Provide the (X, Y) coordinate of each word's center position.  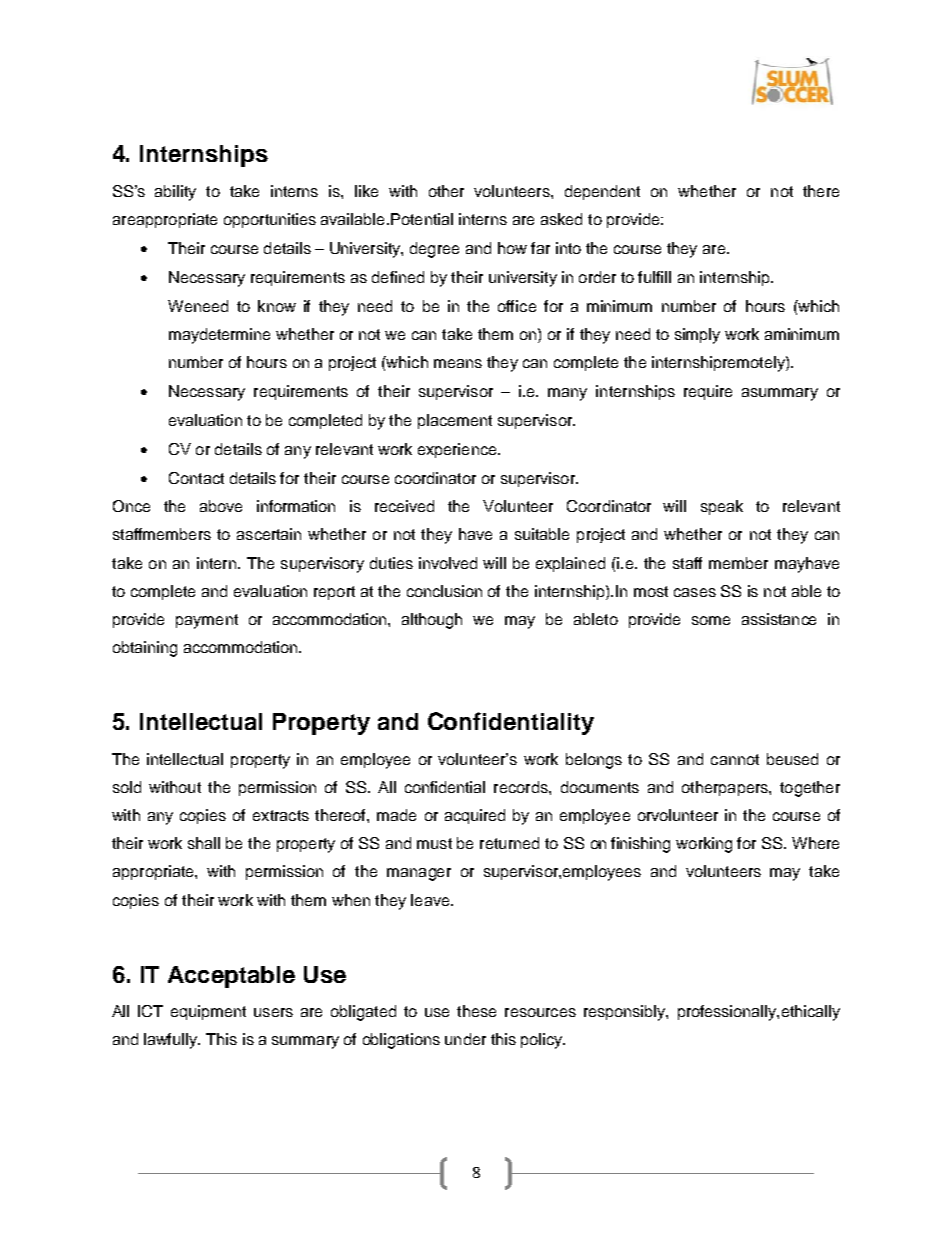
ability (175, 193)
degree (434, 250)
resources (540, 1012)
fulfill (654, 277)
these (476, 1011)
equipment (208, 1012)
